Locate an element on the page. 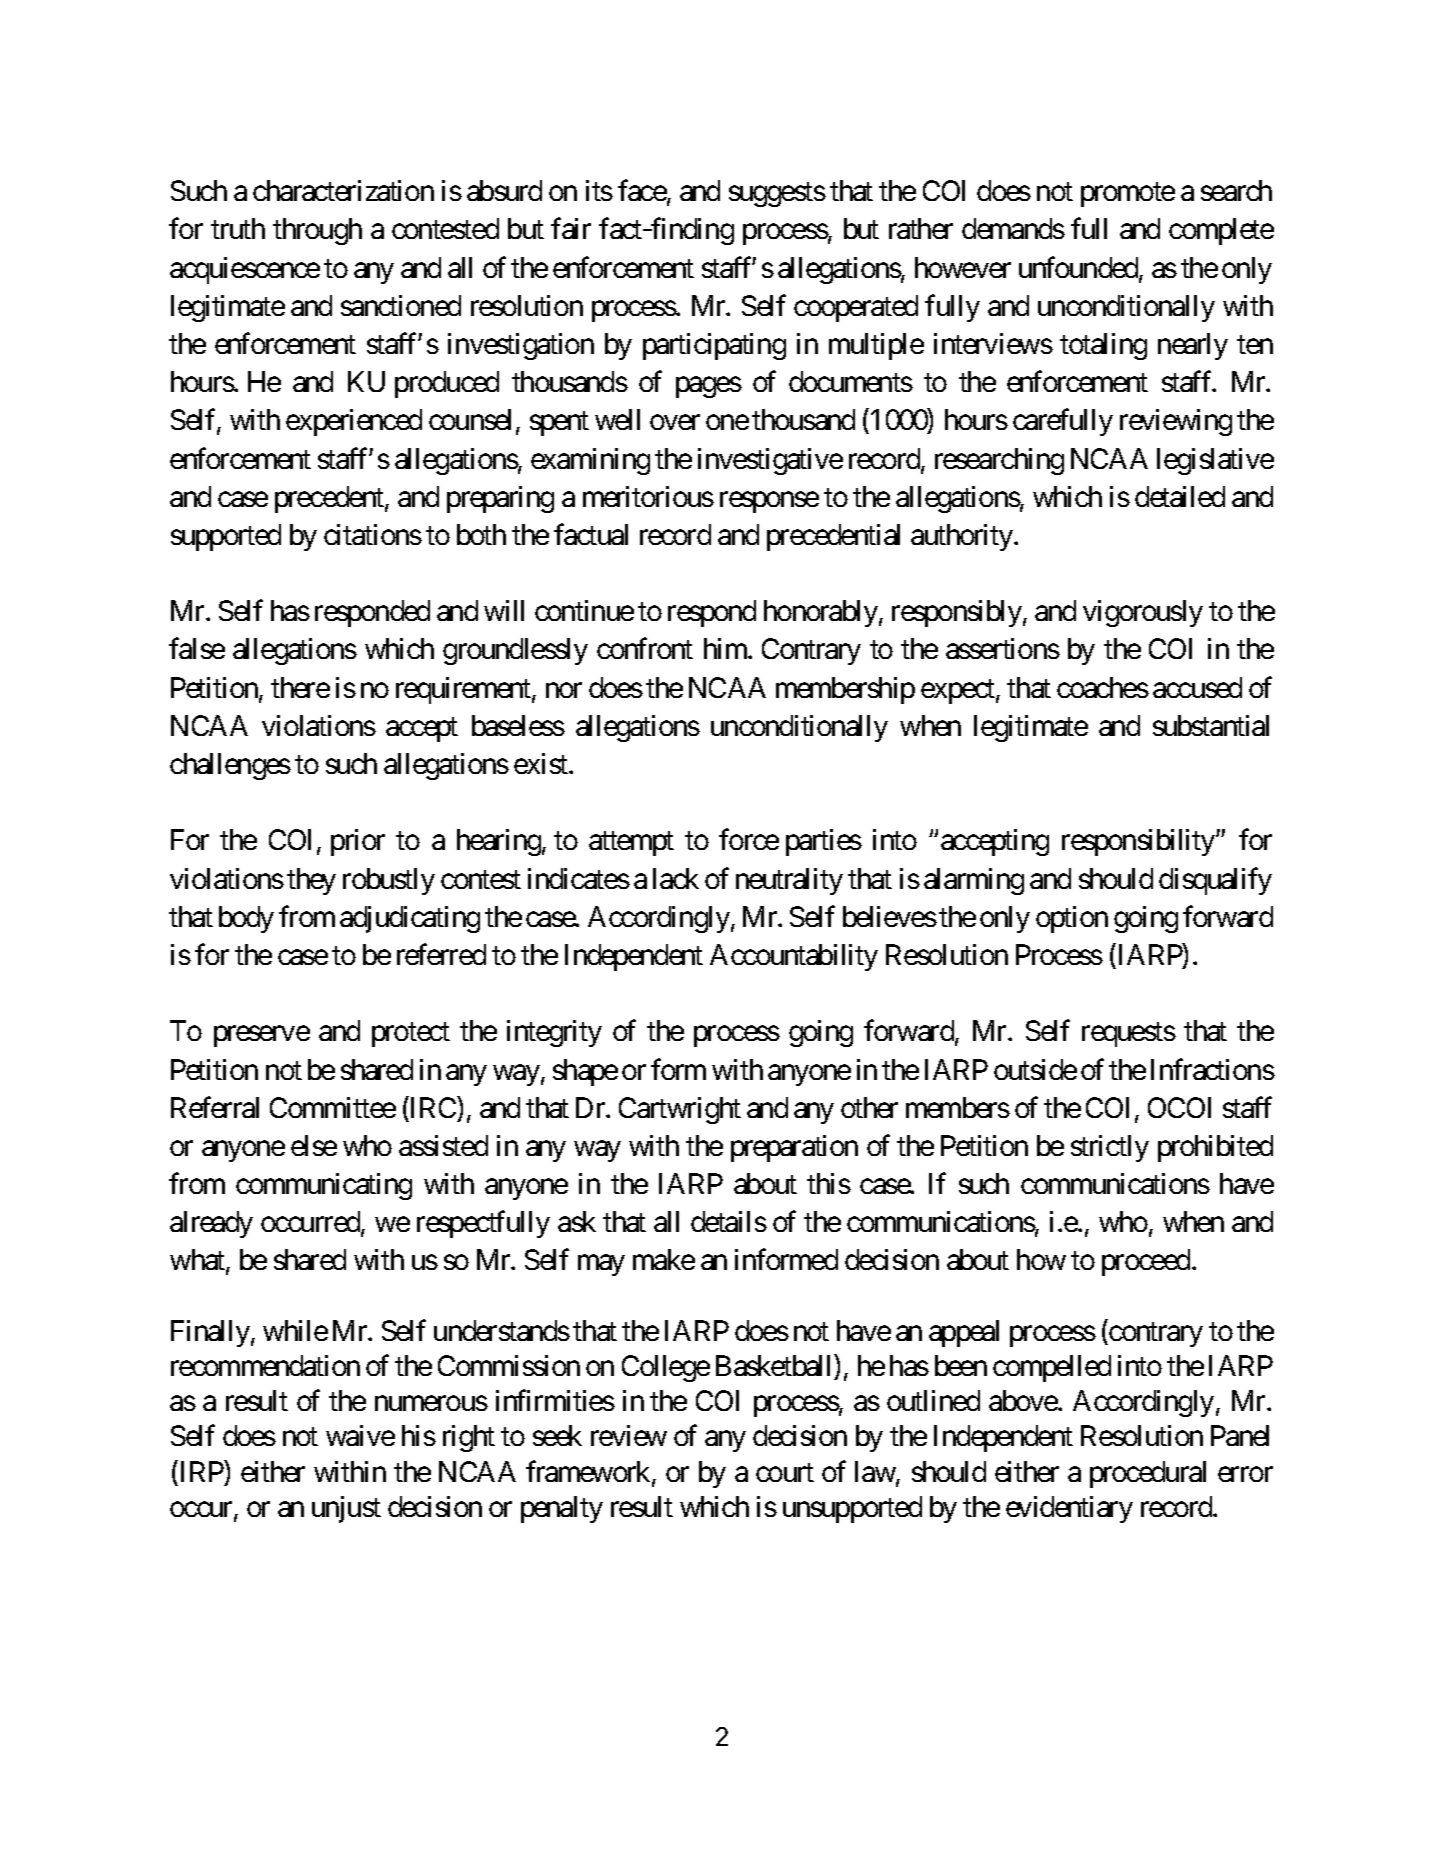 Image resolution: width=1442 pixels, height=1867 pixels. unjust is located at coordinates (346, 1509).
